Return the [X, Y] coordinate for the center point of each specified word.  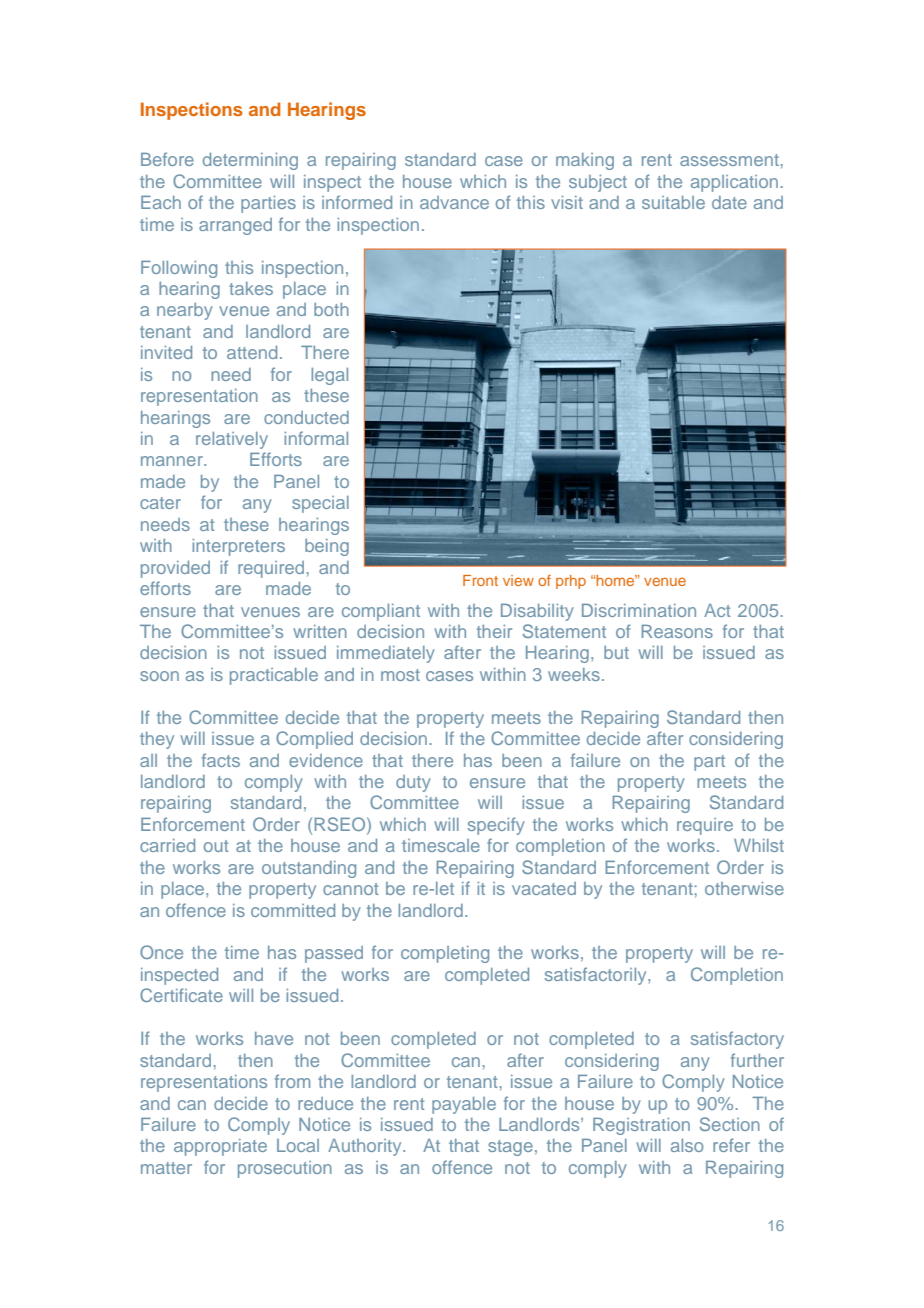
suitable [673, 202]
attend [252, 352]
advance [454, 202]
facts [221, 760]
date [729, 202]
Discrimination [639, 610]
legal [329, 376]
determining [250, 161]
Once [161, 952]
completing [445, 954]
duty [413, 783]
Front [480, 580]
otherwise [744, 888]
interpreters [238, 547]
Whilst [759, 845]
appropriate [220, 1147]
